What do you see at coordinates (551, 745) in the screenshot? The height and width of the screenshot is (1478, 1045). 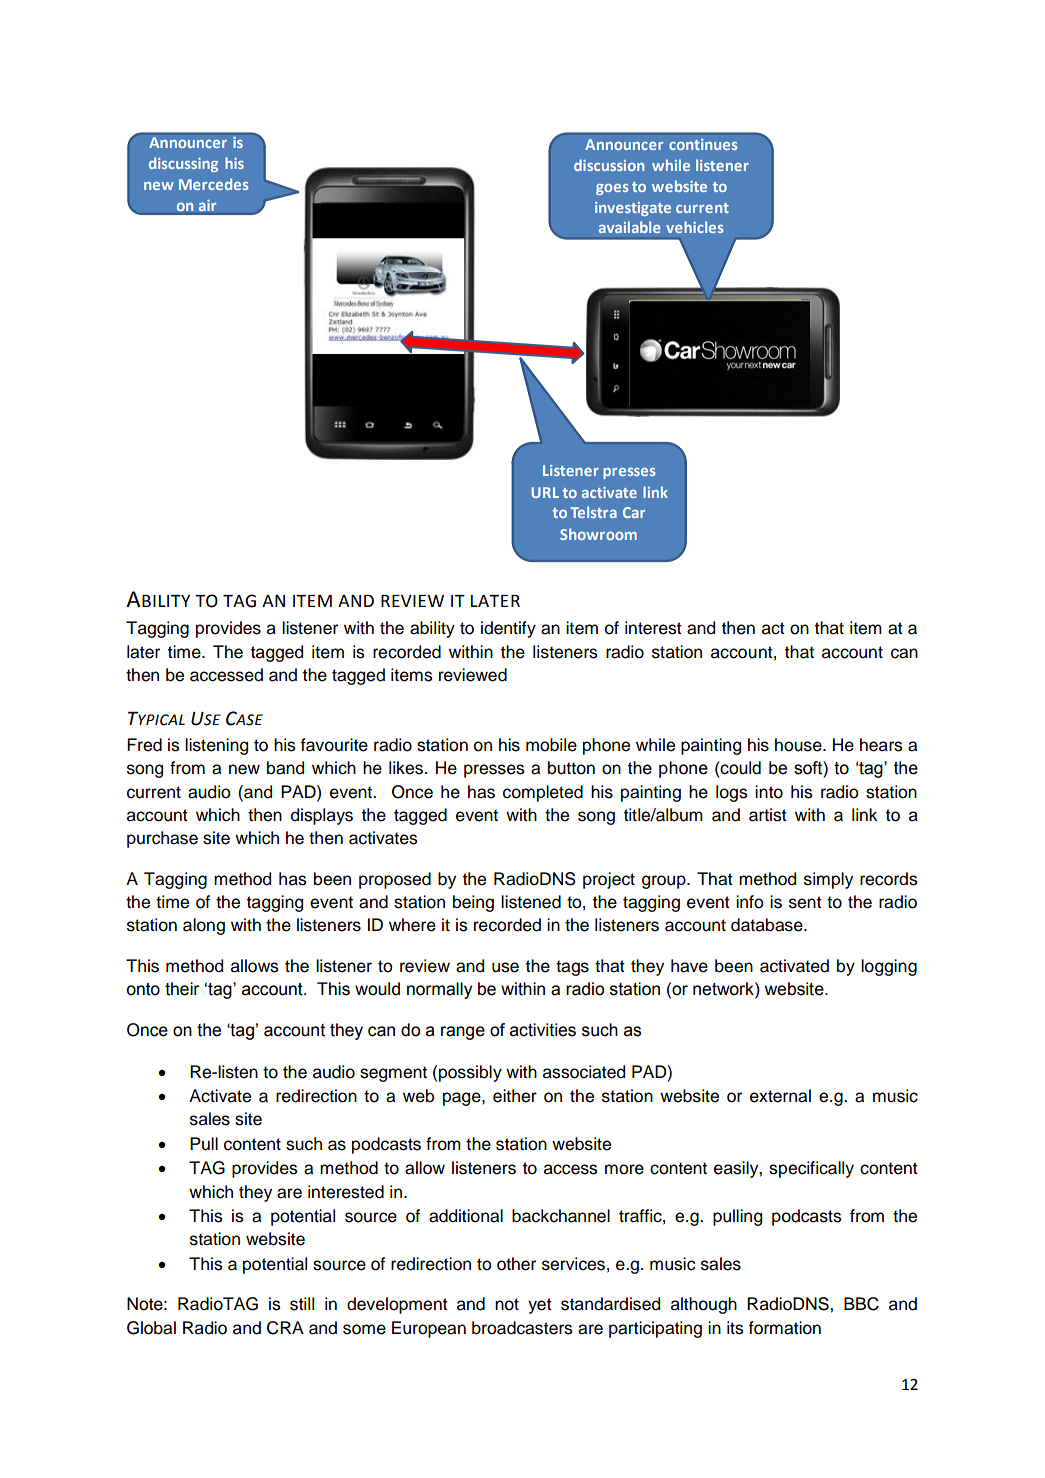 I see `mobile` at bounding box center [551, 745].
